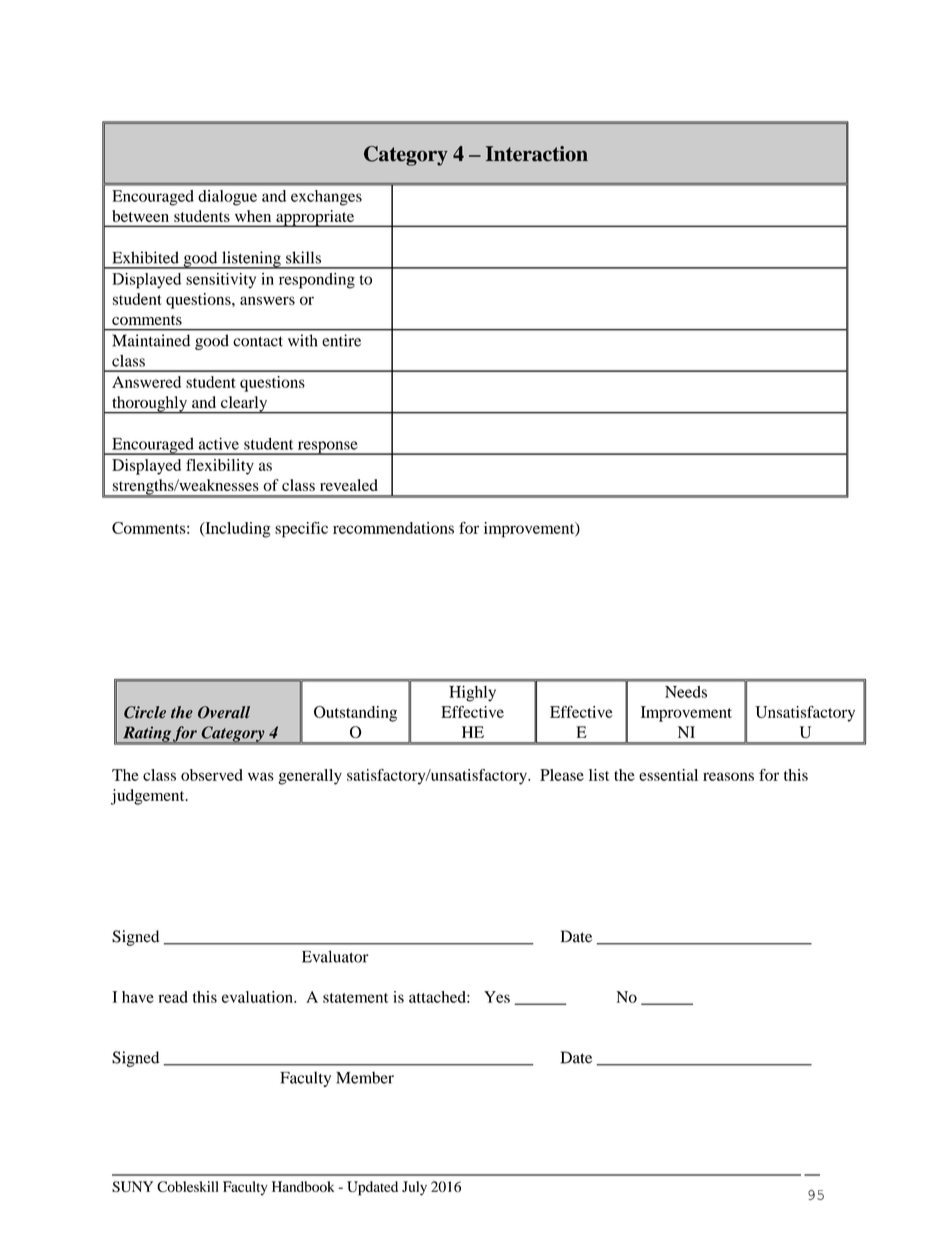  I want to click on SUNY, so click(132, 1186).
